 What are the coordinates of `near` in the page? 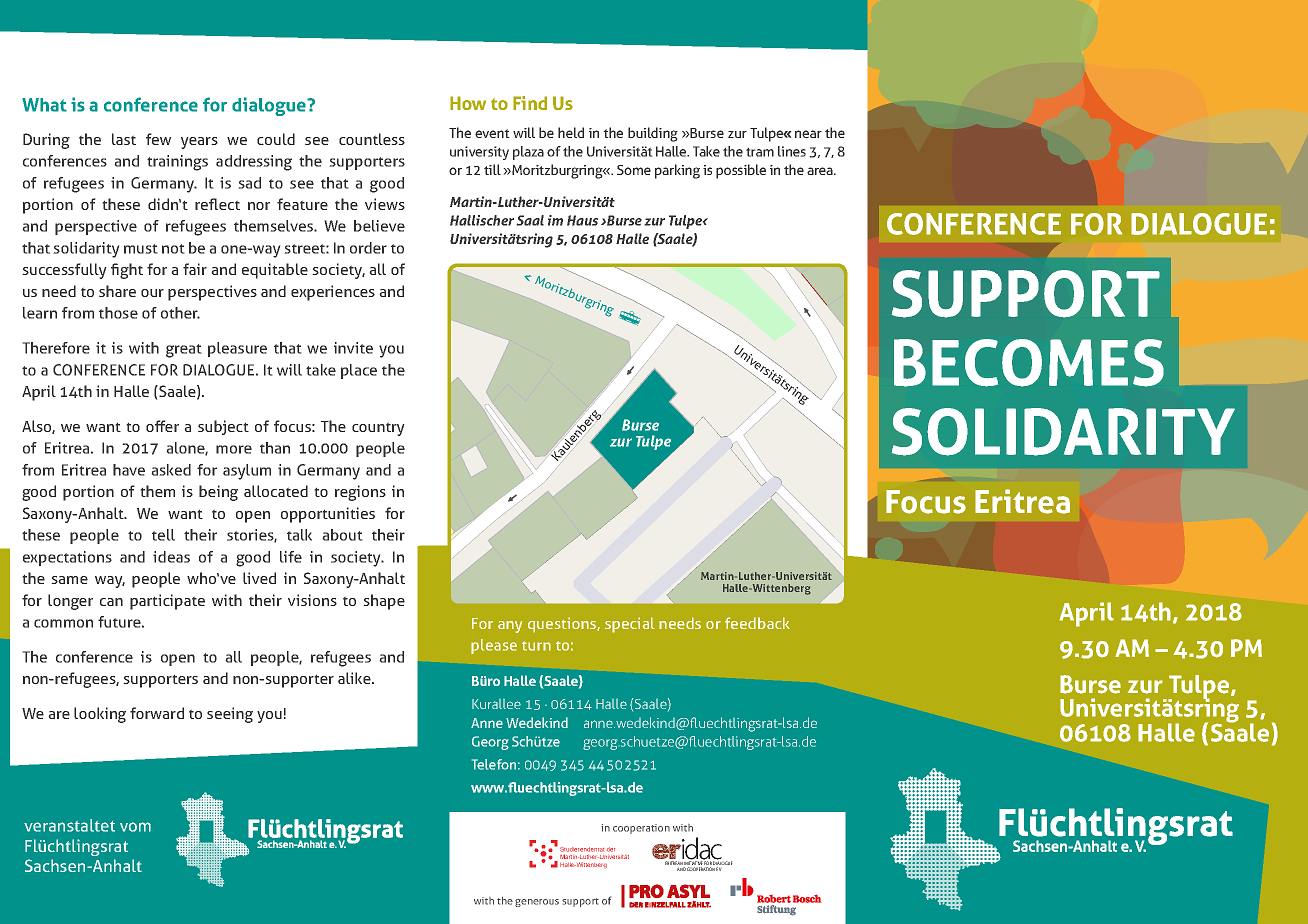 It's located at (808, 134).
